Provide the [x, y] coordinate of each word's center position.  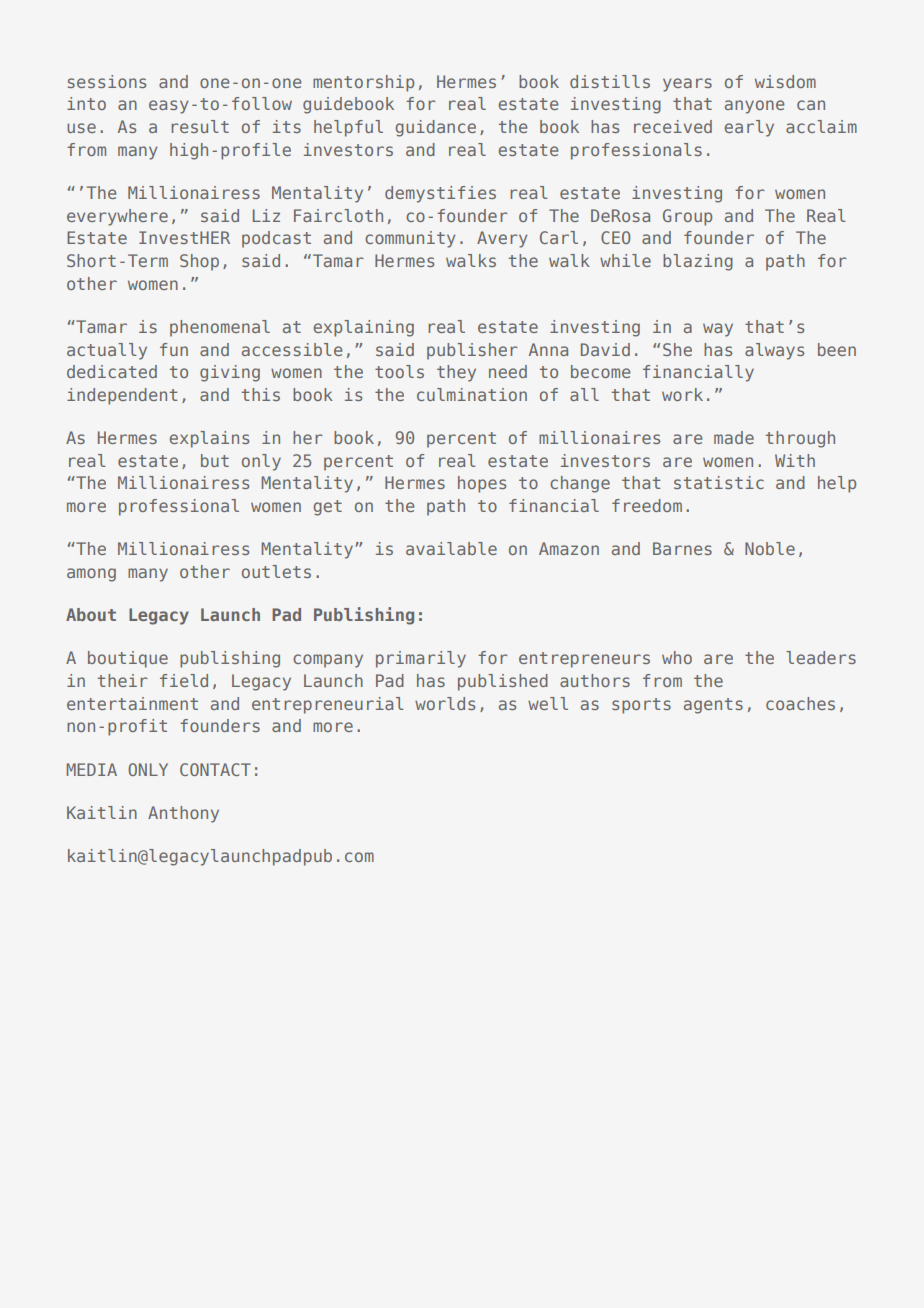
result [200, 126]
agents [713, 706]
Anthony [183, 814]
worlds [445, 703]
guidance [436, 128]
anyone [754, 107]
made [734, 437]
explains [209, 439]
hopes [482, 484]
